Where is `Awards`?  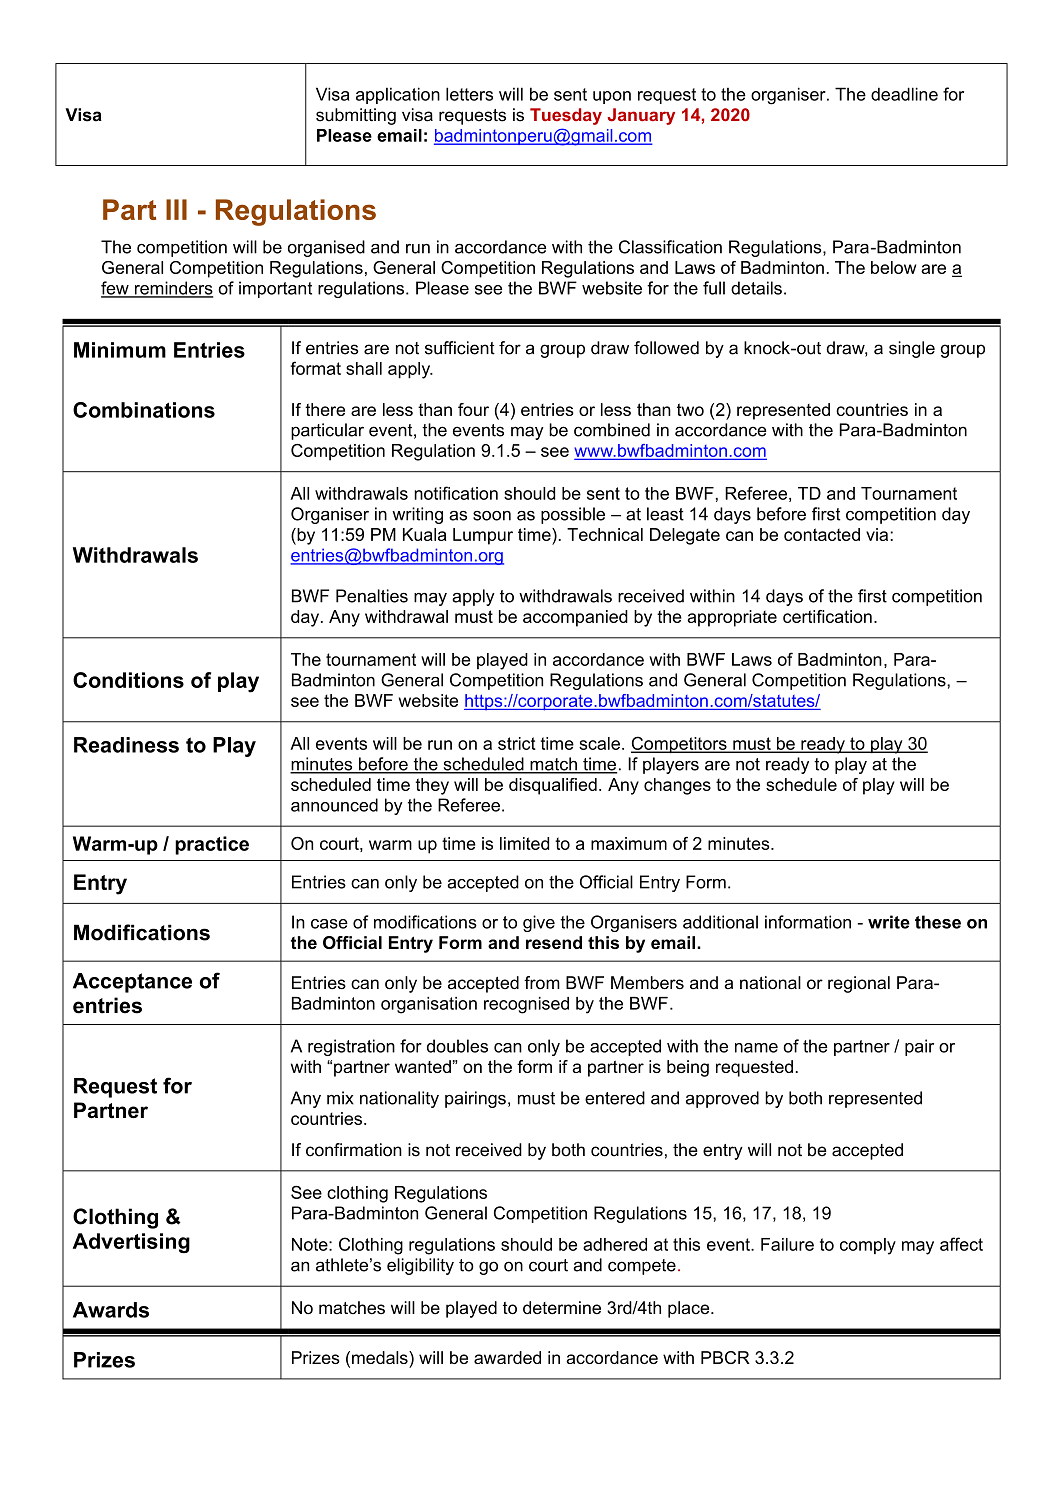 Awards is located at coordinates (111, 1310).
